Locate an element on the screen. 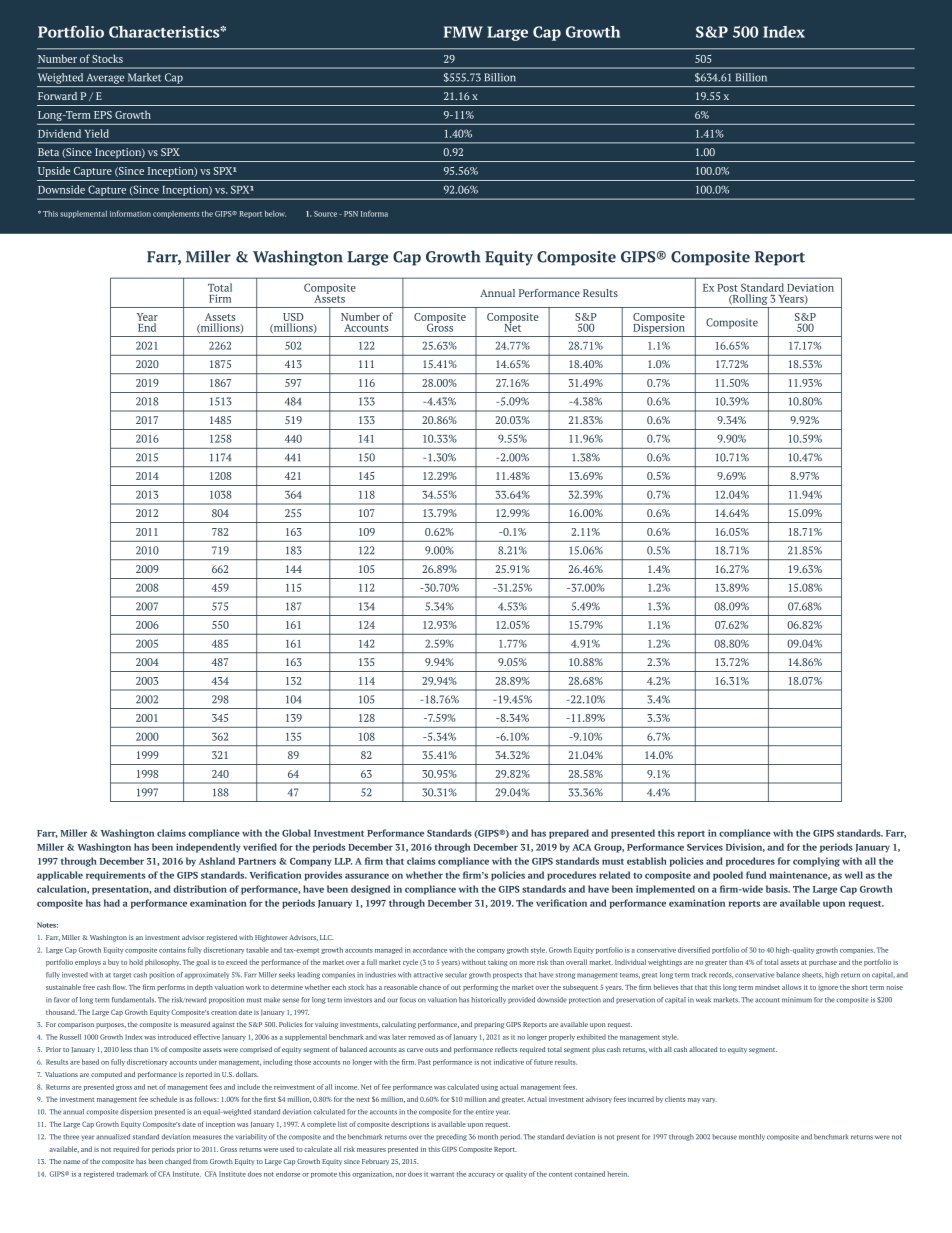  PSN is located at coordinates (351, 214).
